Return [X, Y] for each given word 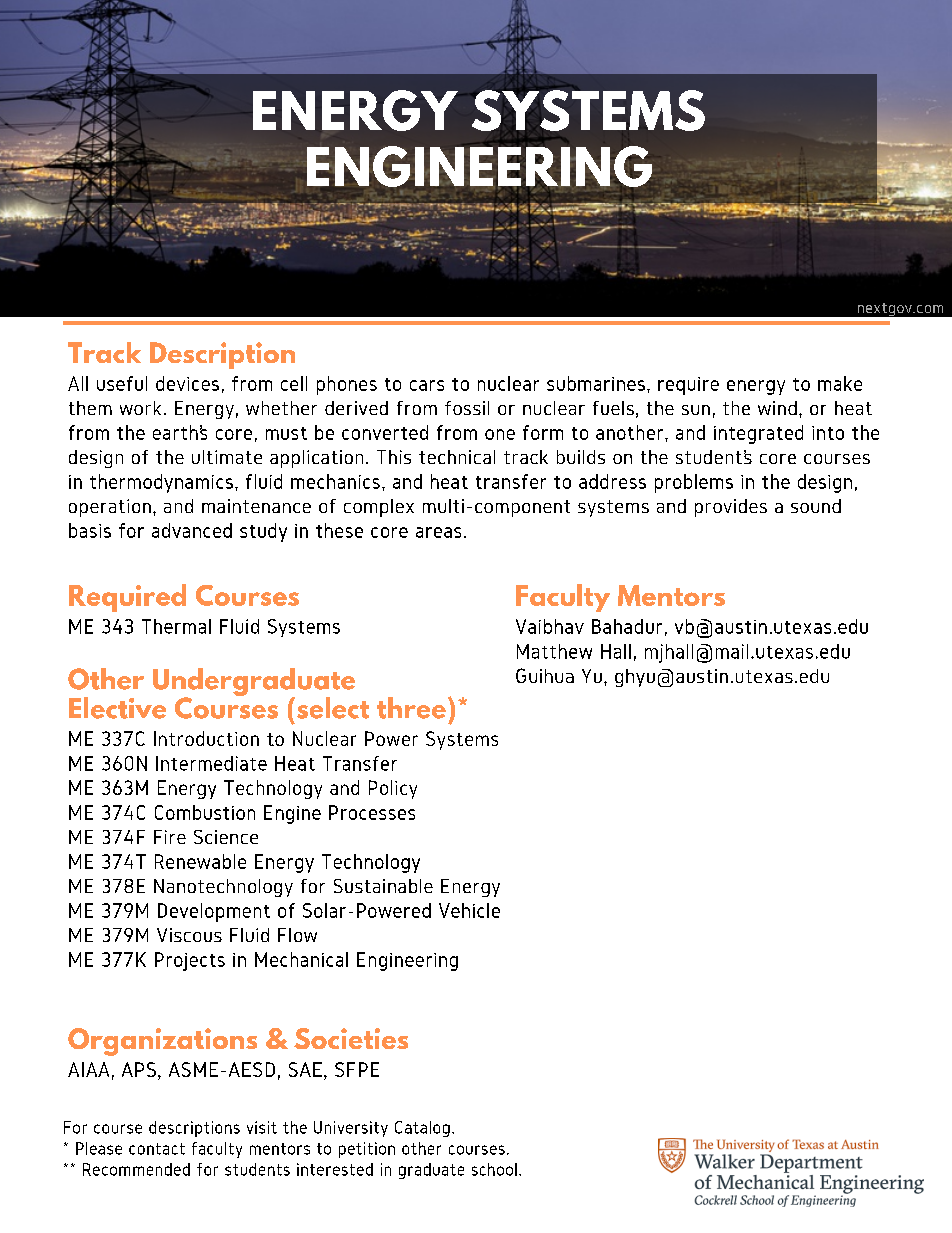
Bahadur [627, 626]
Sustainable [383, 886]
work [140, 408]
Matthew [554, 651]
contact [157, 1149]
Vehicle [469, 910]
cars [427, 385]
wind [777, 408]
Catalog [422, 1129]
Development [214, 912]
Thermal [176, 626]
